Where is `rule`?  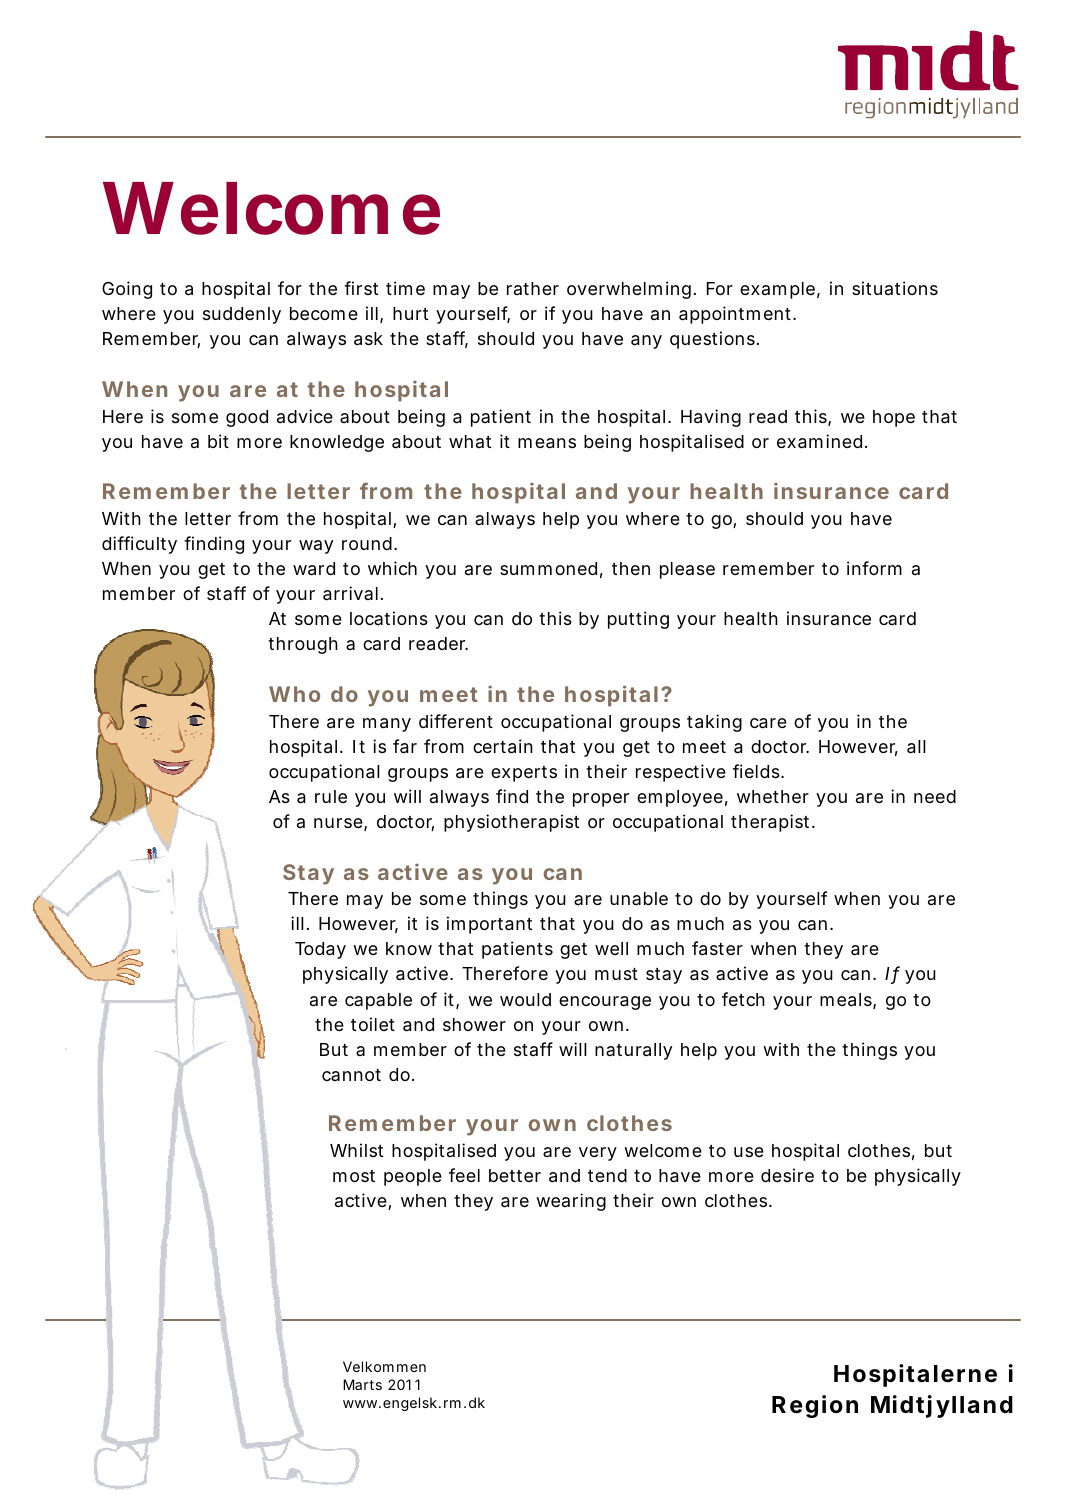
rule is located at coordinates (331, 796).
